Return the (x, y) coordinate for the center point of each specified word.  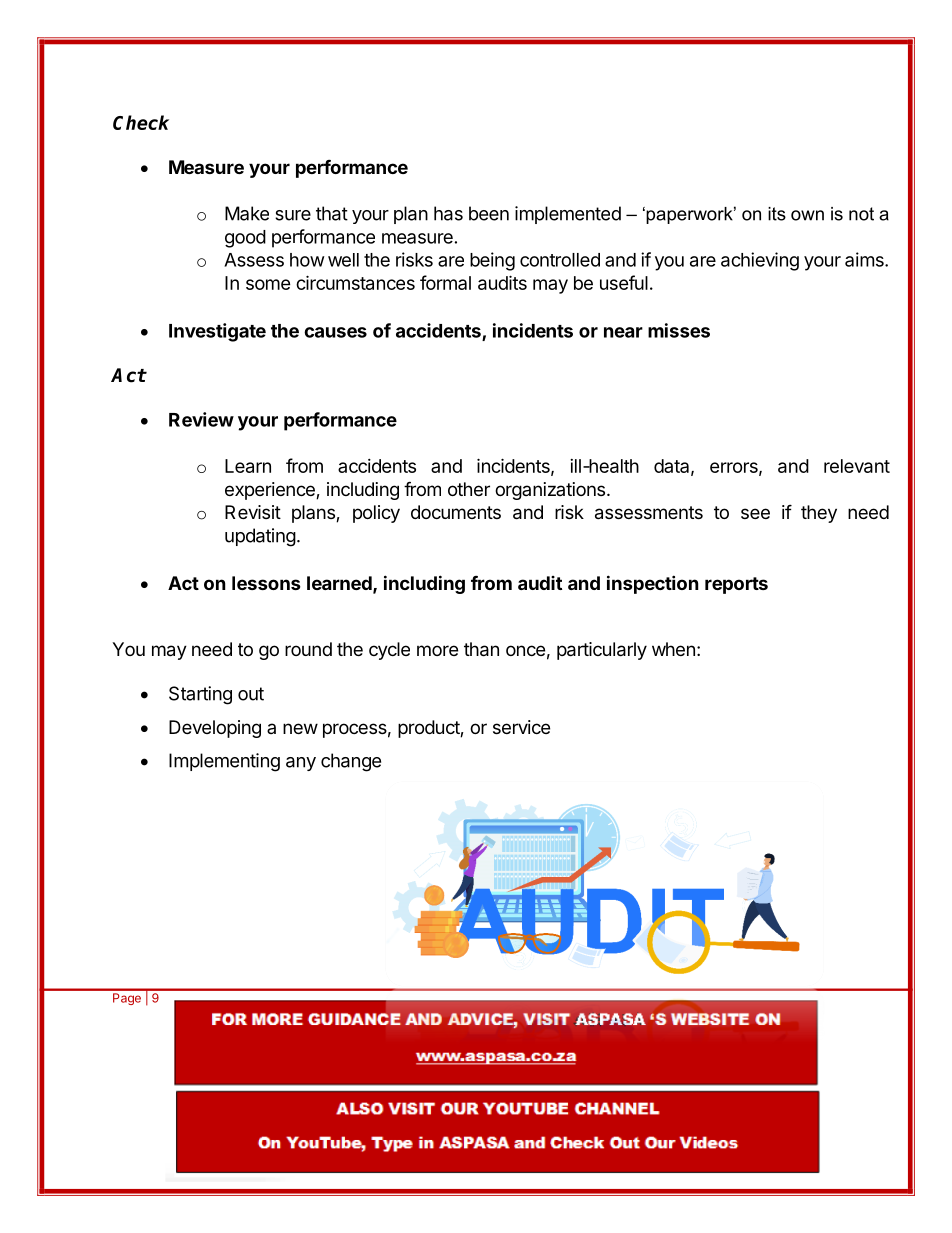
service (521, 727)
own (807, 215)
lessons (266, 583)
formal (445, 282)
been (489, 213)
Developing (215, 729)
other (469, 489)
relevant (857, 466)
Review (201, 419)
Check (141, 122)
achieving (760, 261)
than (481, 649)
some (268, 284)
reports (736, 585)
